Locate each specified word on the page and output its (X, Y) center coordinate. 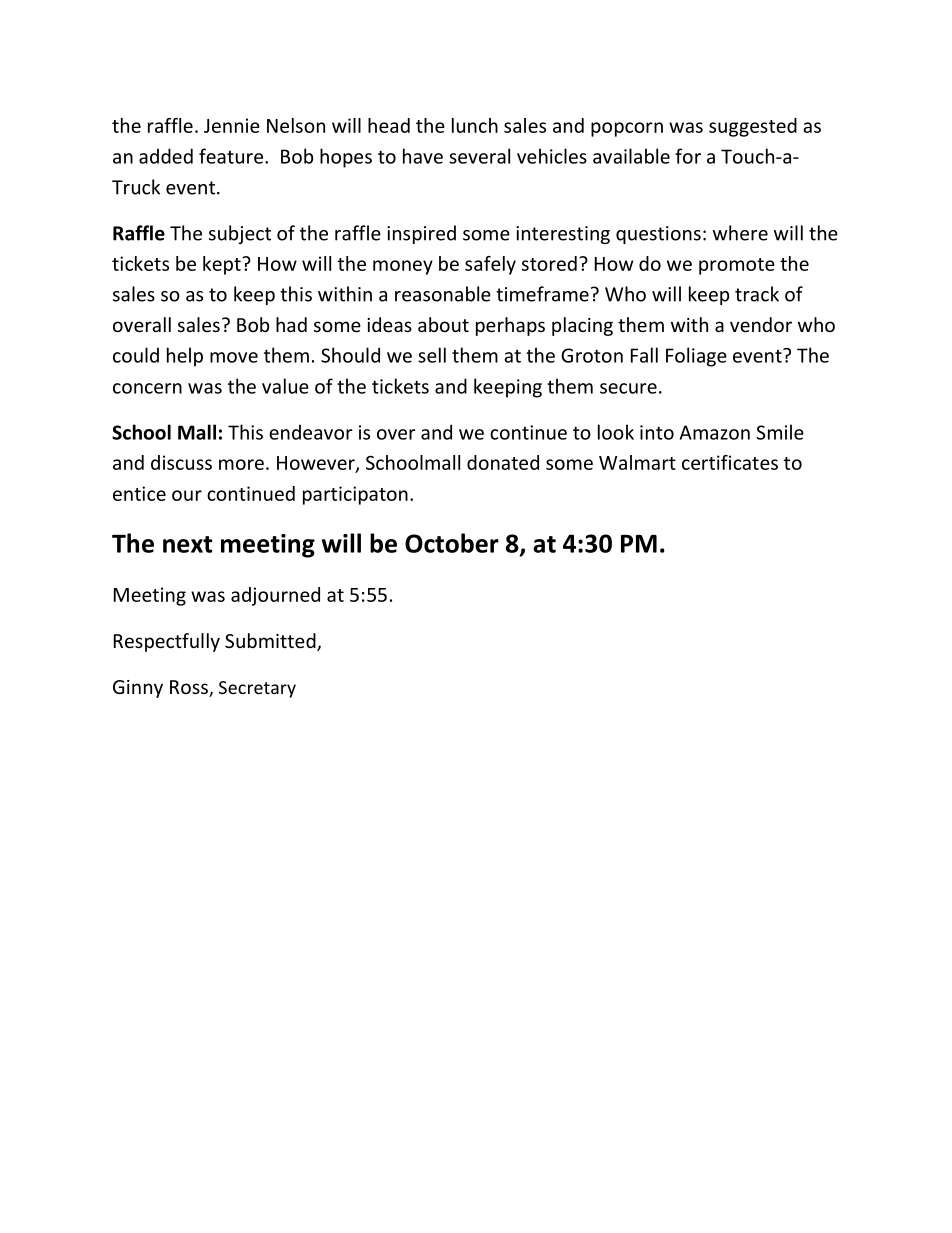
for (688, 156)
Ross (190, 688)
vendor (761, 324)
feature (231, 156)
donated (503, 462)
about (443, 324)
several (479, 156)
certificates (730, 462)
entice (139, 493)
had (291, 324)
